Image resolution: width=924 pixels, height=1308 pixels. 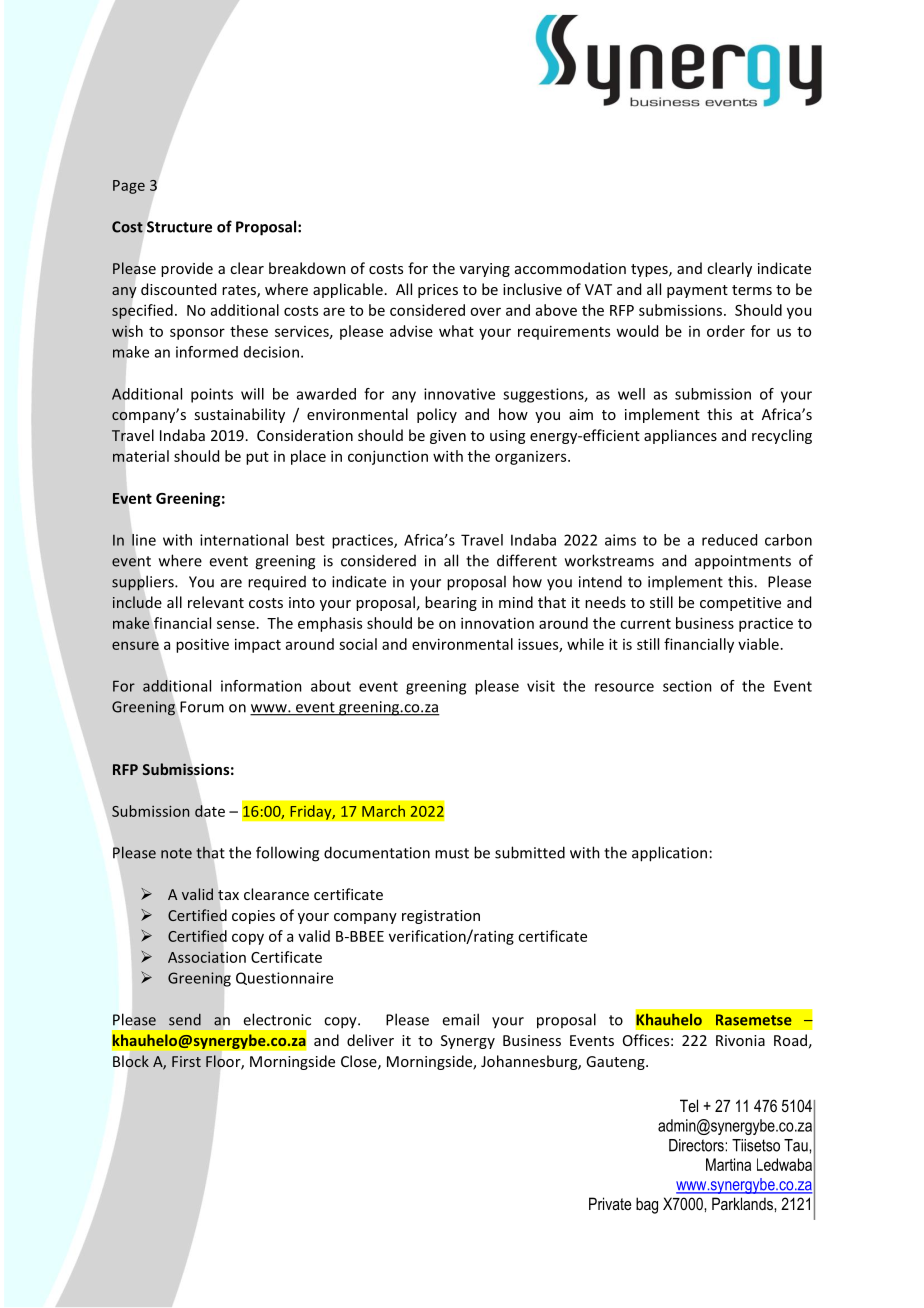 I want to click on appliances, so click(x=680, y=436).
